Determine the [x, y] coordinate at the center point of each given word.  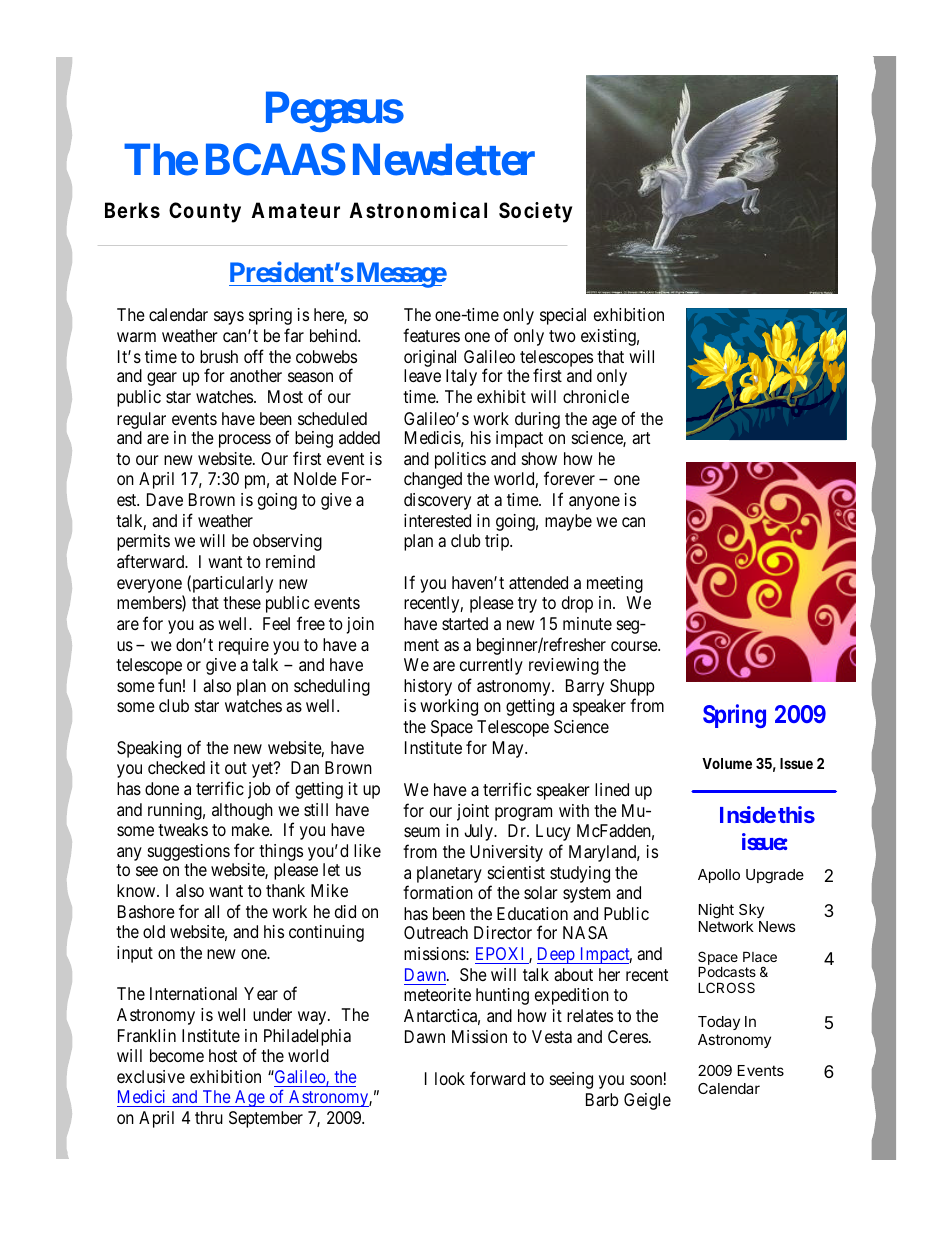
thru [209, 1117]
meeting [615, 584]
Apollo [719, 876]
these [242, 602]
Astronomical [418, 210]
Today [719, 1023]
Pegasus [335, 111]
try [527, 605]
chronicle [596, 396]
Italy [461, 377]
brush [219, 356]
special [563, 316]
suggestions [189, 852]
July [479, 832]
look [450, 1078]
